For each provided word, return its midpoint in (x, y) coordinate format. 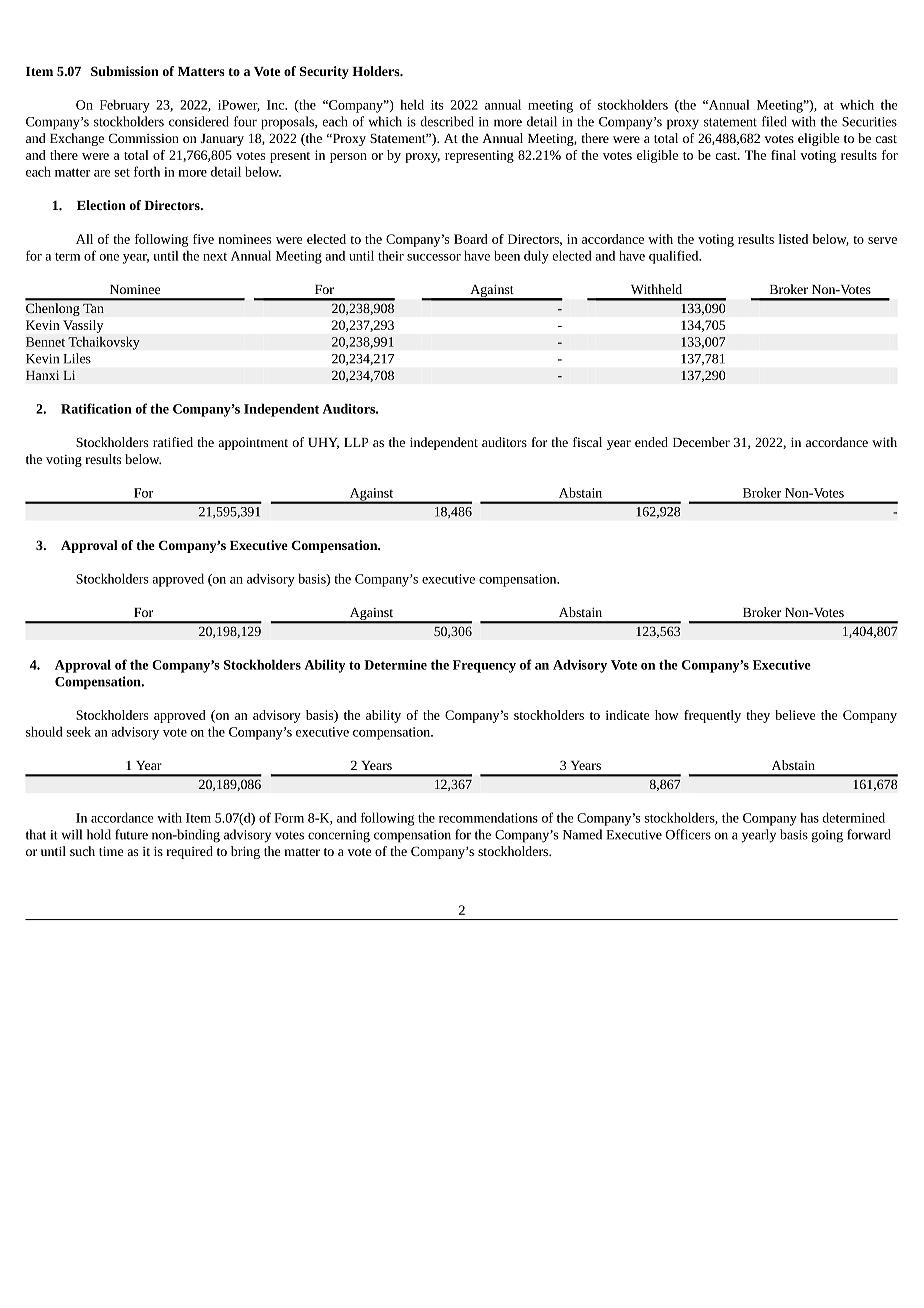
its (437, 105)
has (810, 817)
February (125, 106)
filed (774, 121)
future (131, 834)
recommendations (488, 817)
